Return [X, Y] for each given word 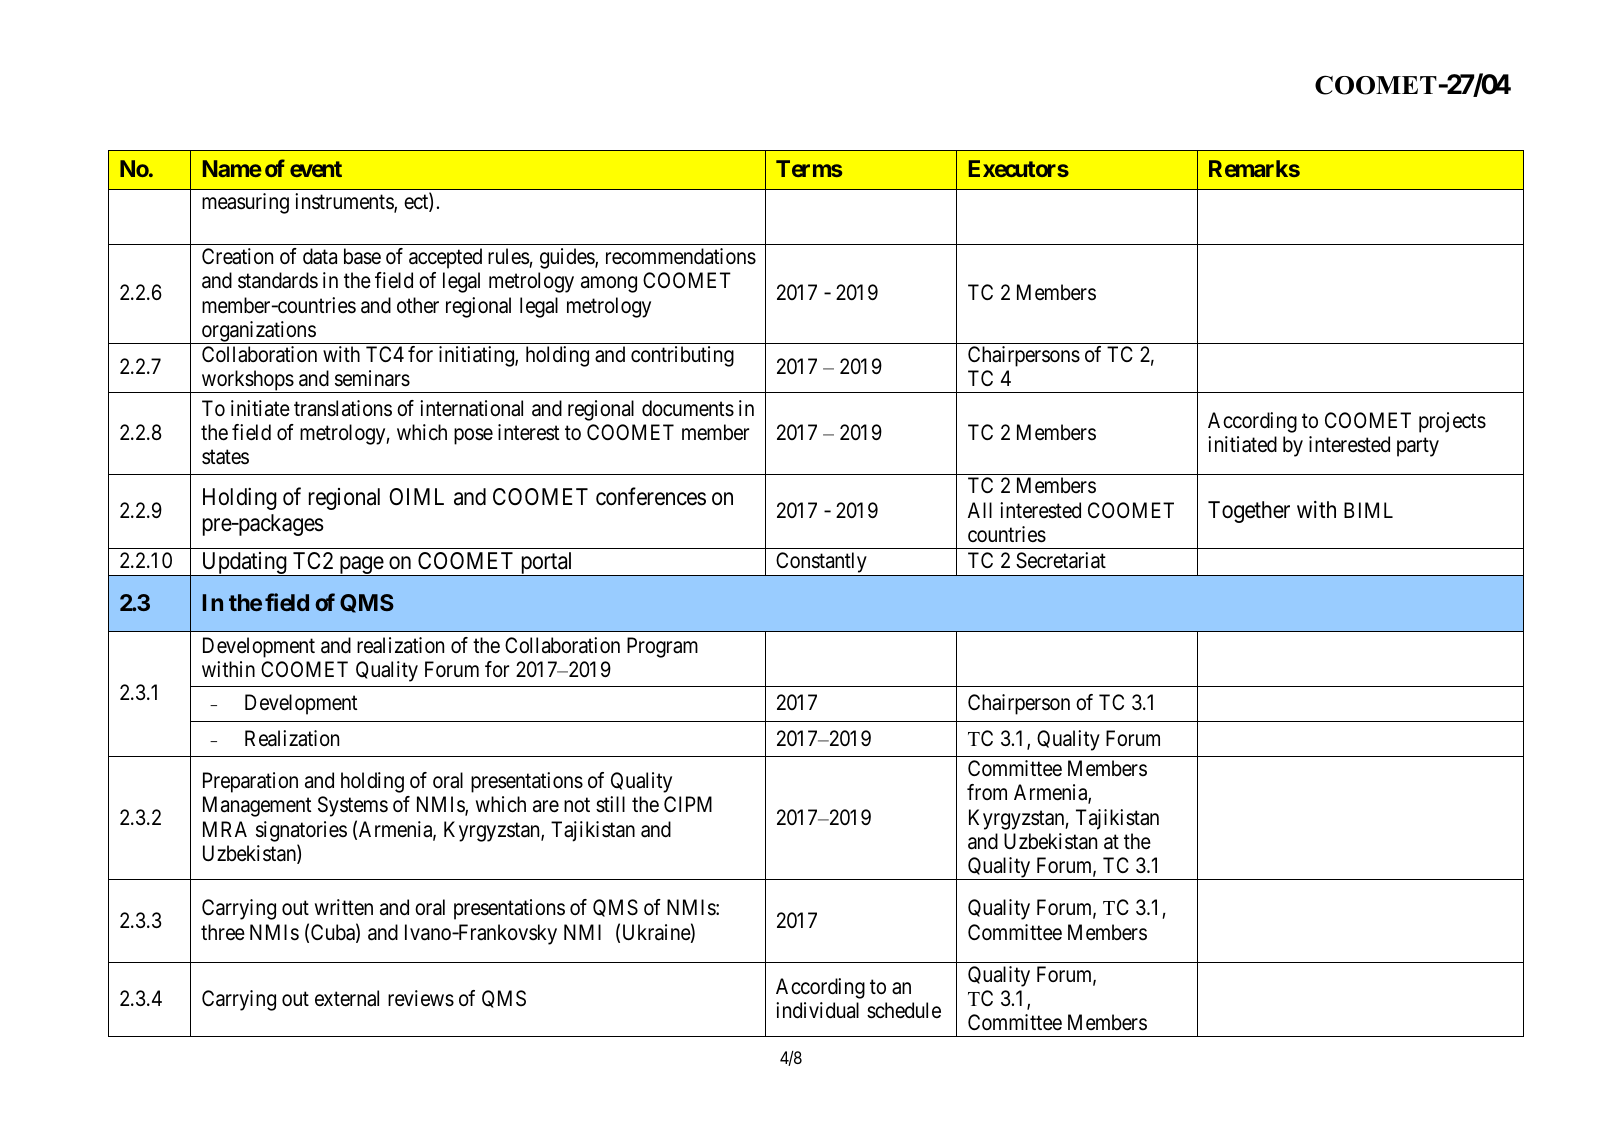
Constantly [821, 564]
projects [1452, 422]
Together [1249, 512]
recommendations [681, 256]
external [347, 998]
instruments [345, 202]
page [361, 566]
